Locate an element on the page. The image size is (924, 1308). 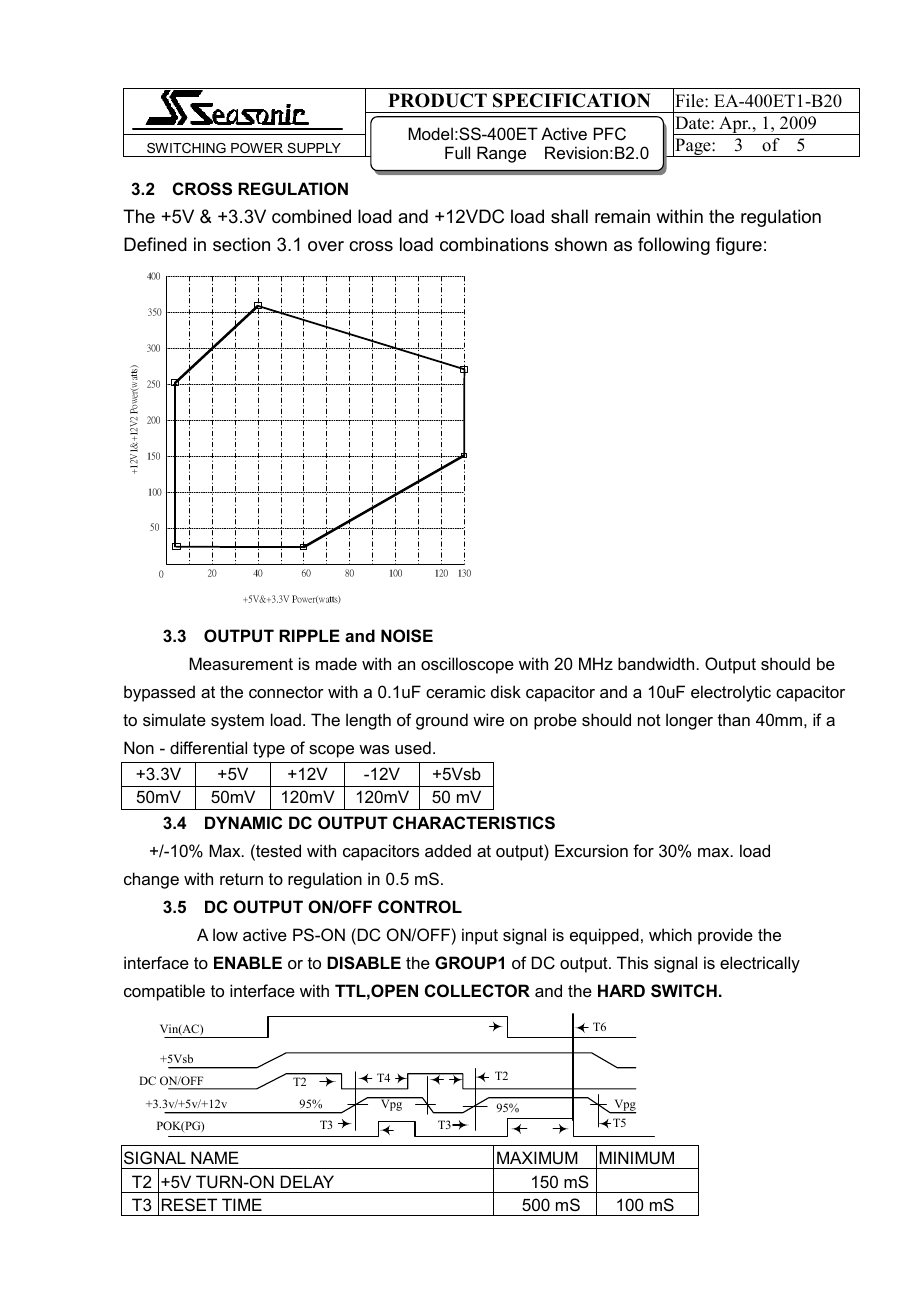
which is located at coordinates (670, 934).
